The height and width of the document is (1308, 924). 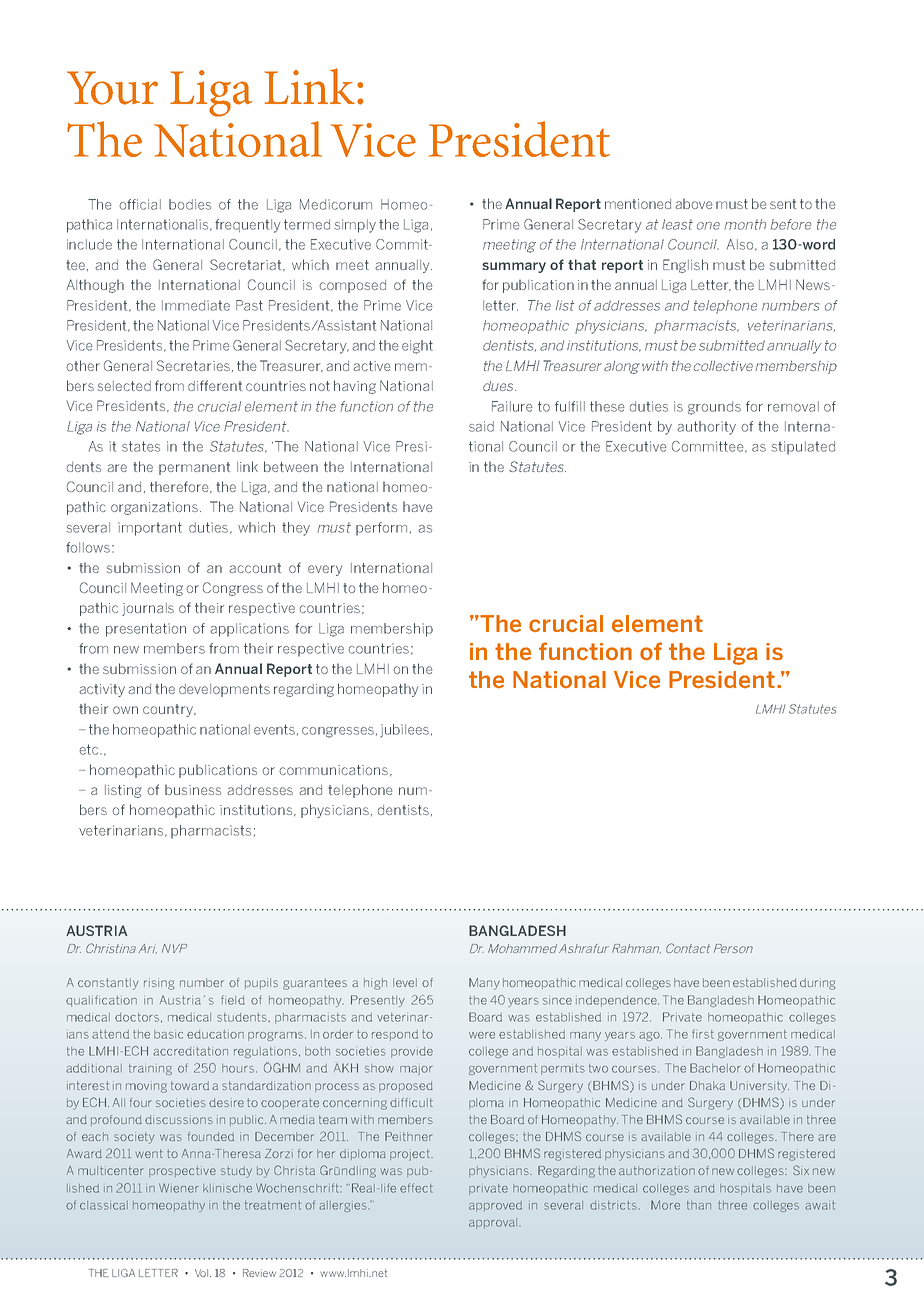 I want to click on level, so click(x=405, y=982).
